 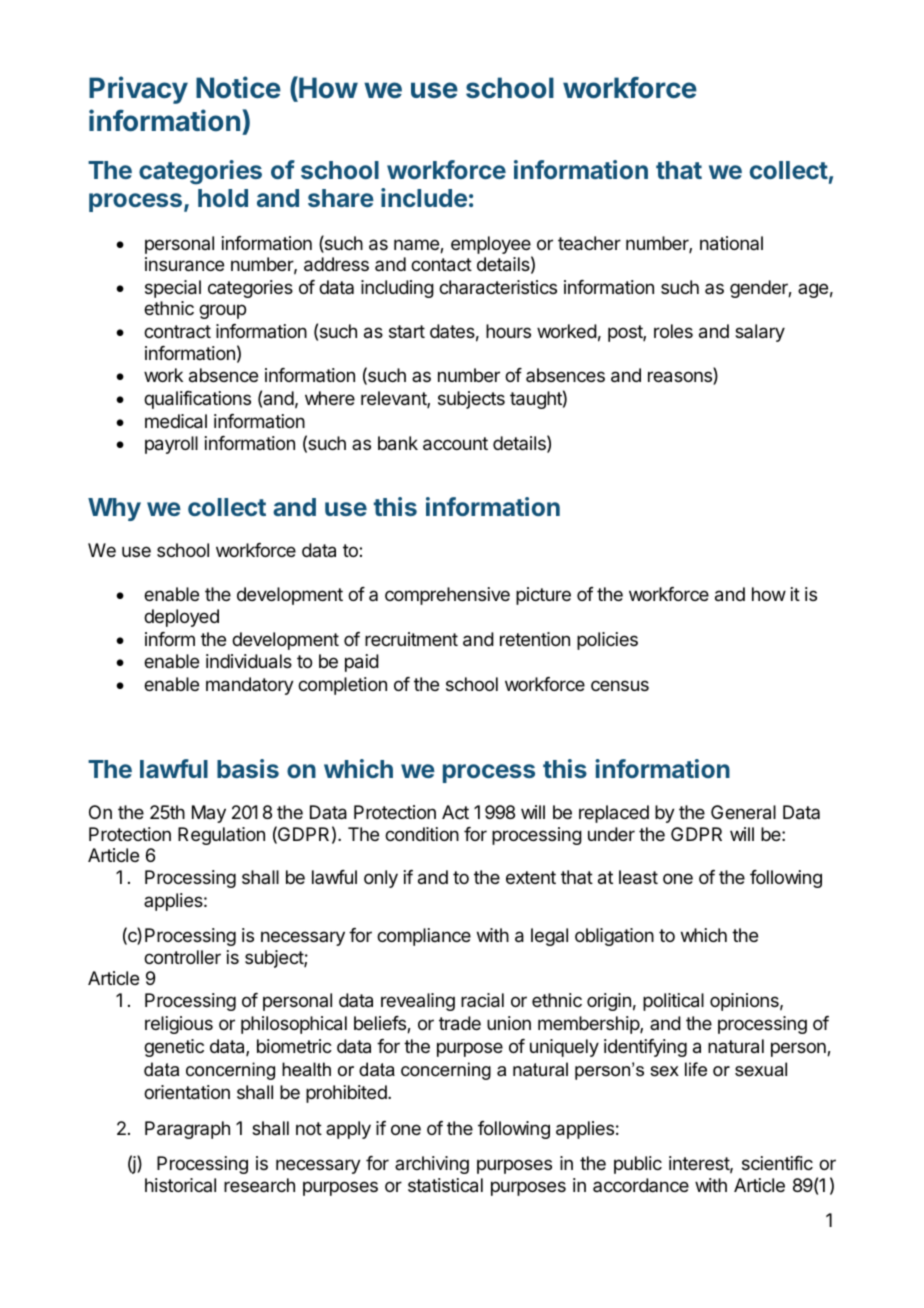 What do you see at coordinates (238, 87) in the page?
I see `Notice` at bounding box center [238, 87].
